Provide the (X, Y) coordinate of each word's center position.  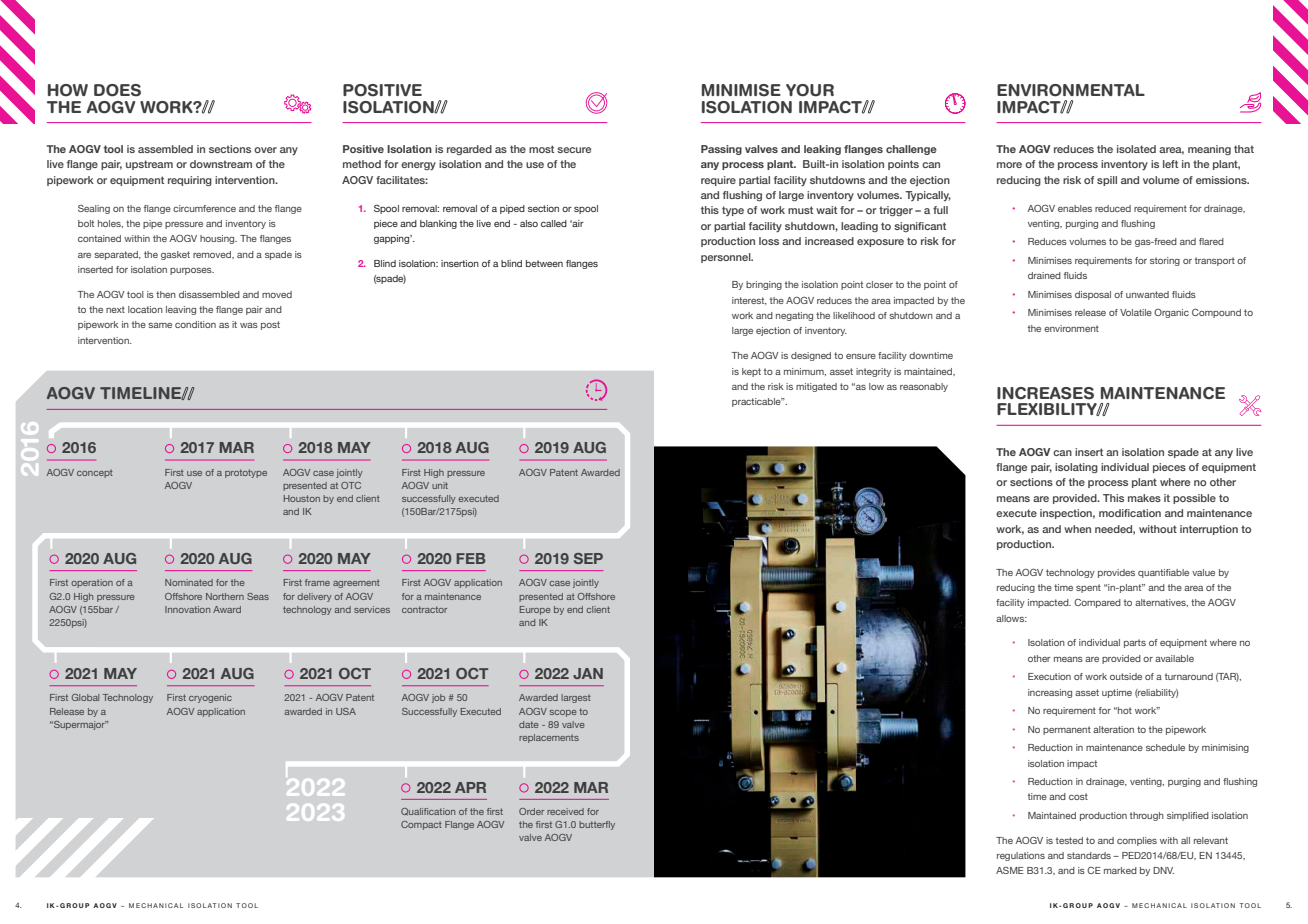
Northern (225, 596)
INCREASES (1045, 393)
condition (195, 324)
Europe (535, 610)
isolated (1136, 149)
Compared (1097, 603)
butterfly (597, 825)
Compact (421, 825)
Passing (721, 150)
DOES (117, 90)
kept (751, 372)
